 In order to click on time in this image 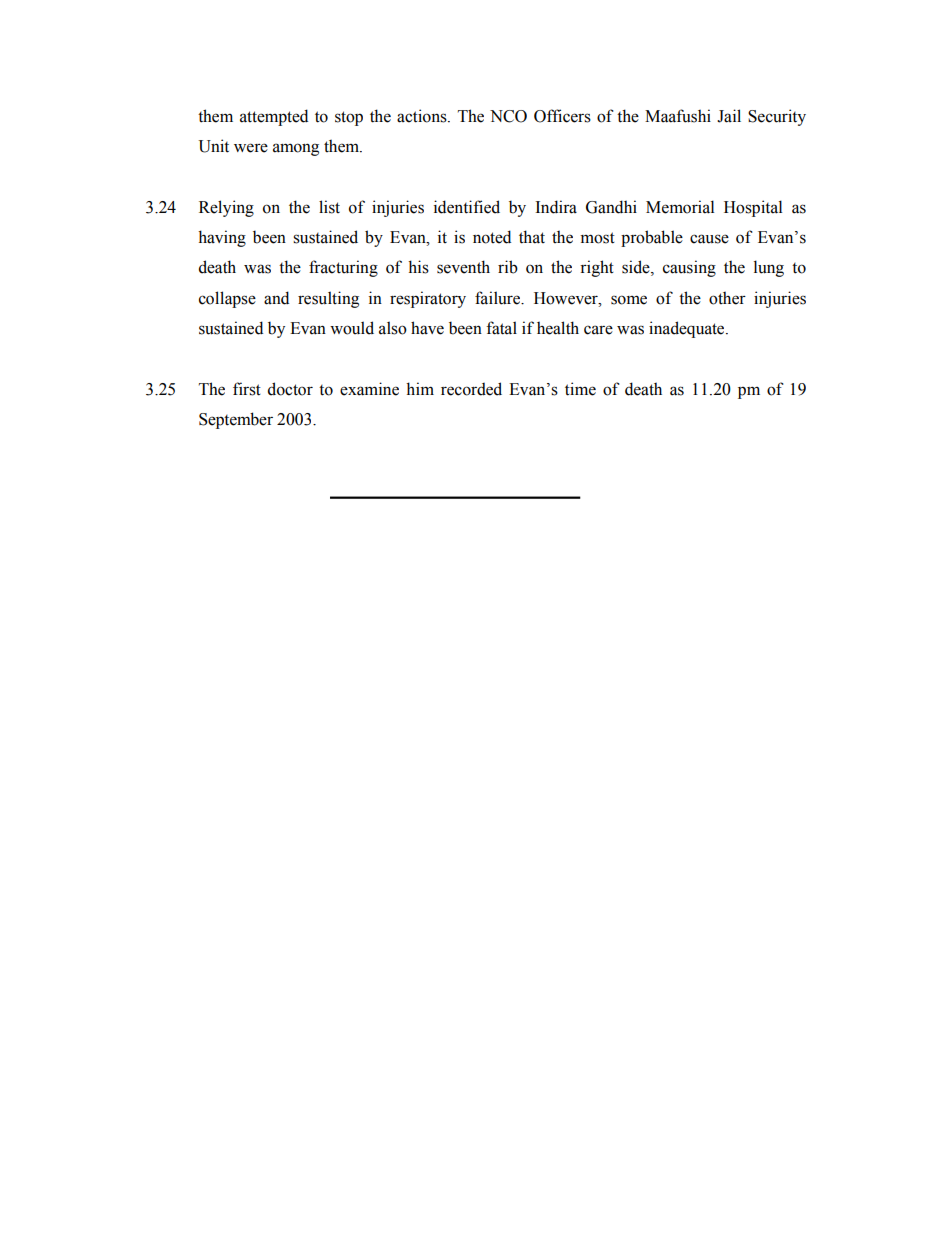, I will do `click(580, 389)`.
